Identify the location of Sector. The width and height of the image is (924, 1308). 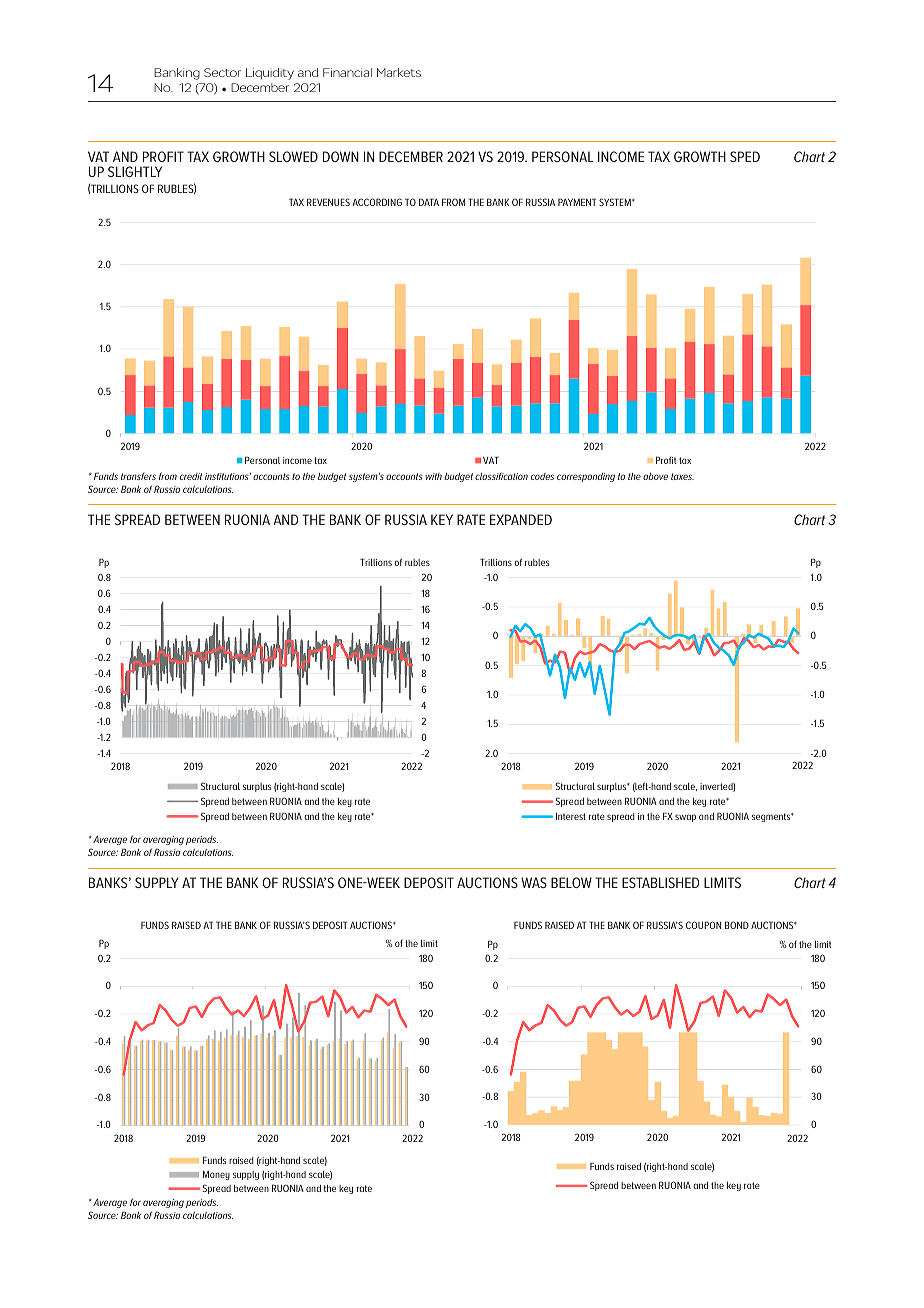
(222, 72).
